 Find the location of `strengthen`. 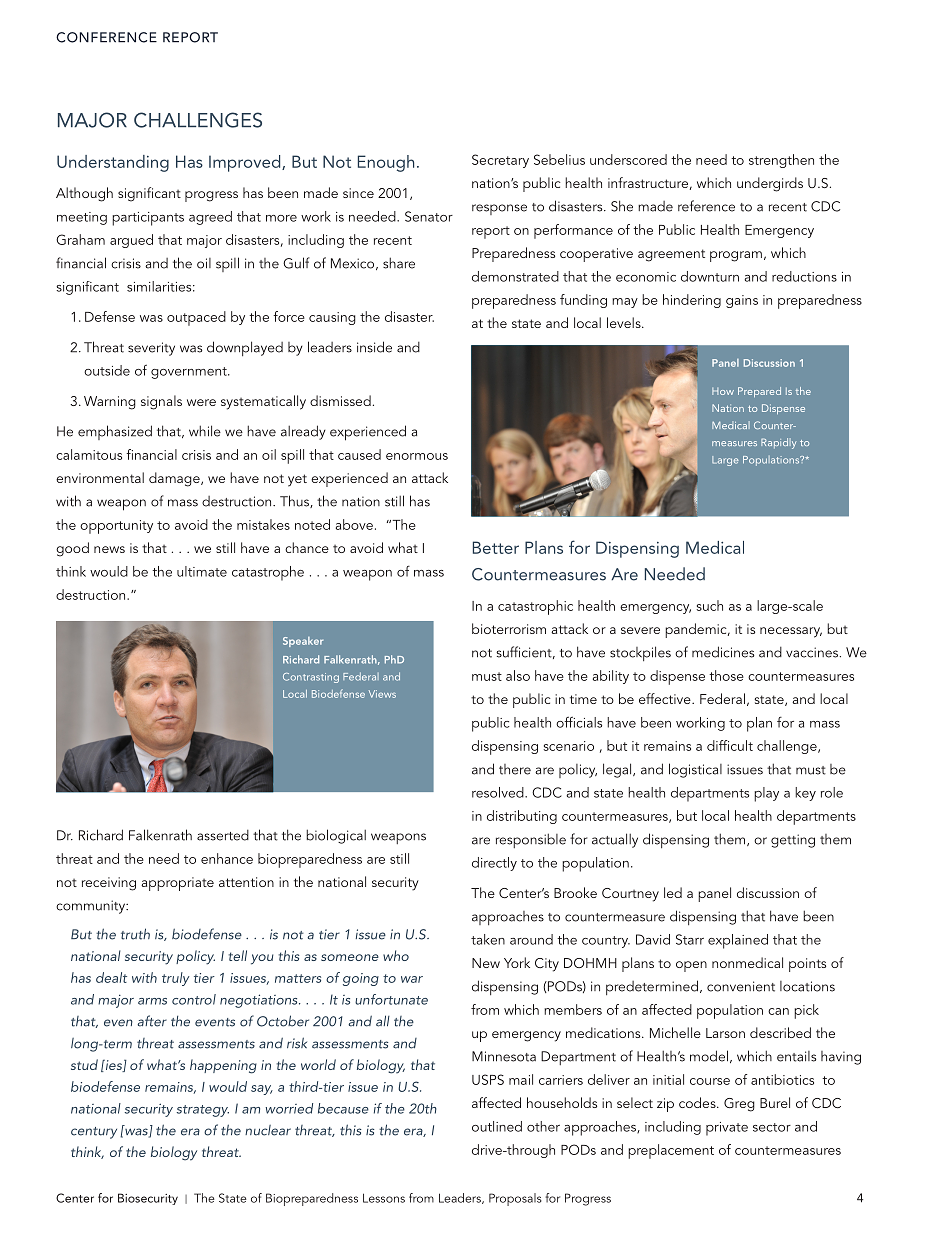

strengthen is located at coordinates (781, 161).
